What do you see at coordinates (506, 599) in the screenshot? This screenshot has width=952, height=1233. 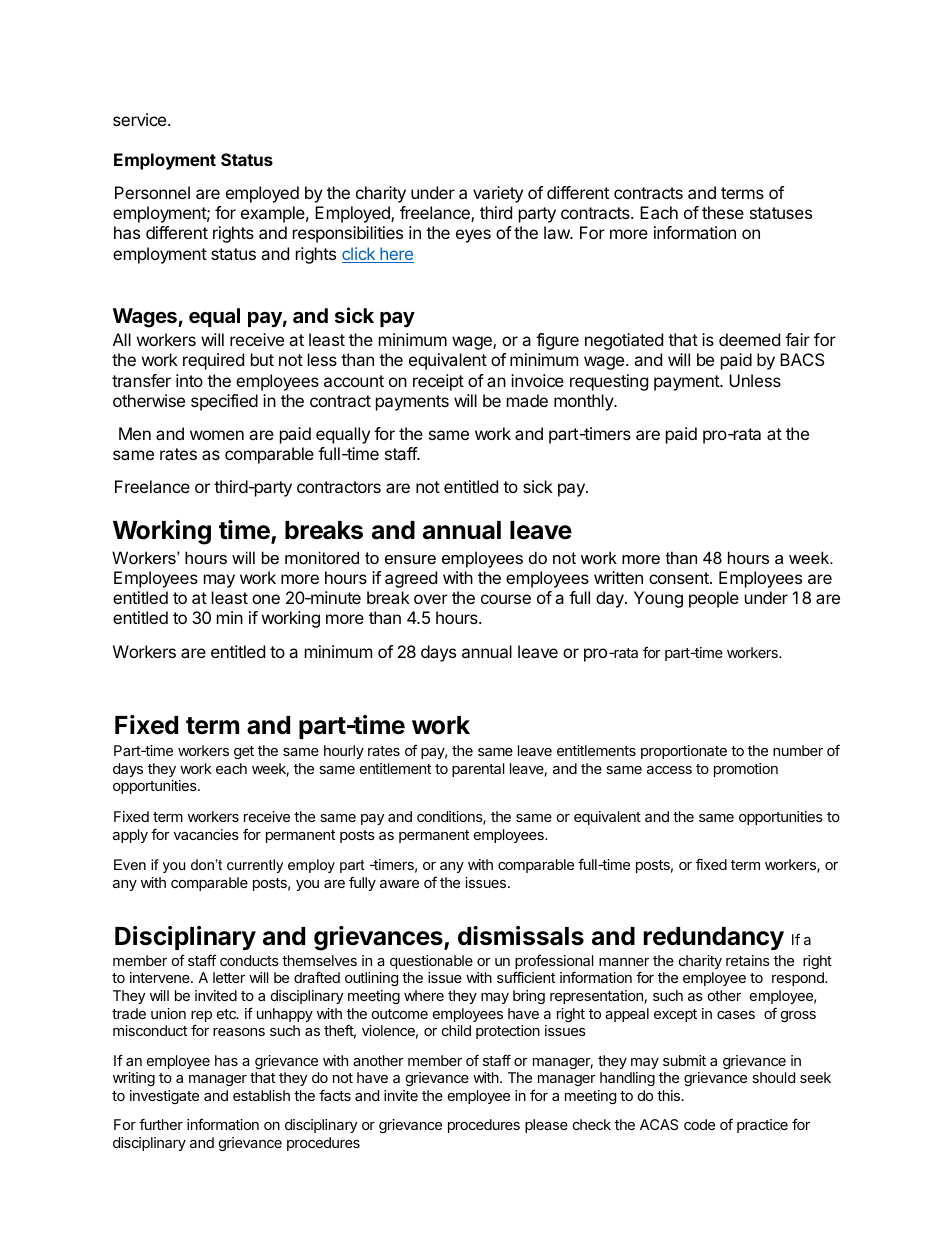 I see `course` at bounding box center [506, 599].
